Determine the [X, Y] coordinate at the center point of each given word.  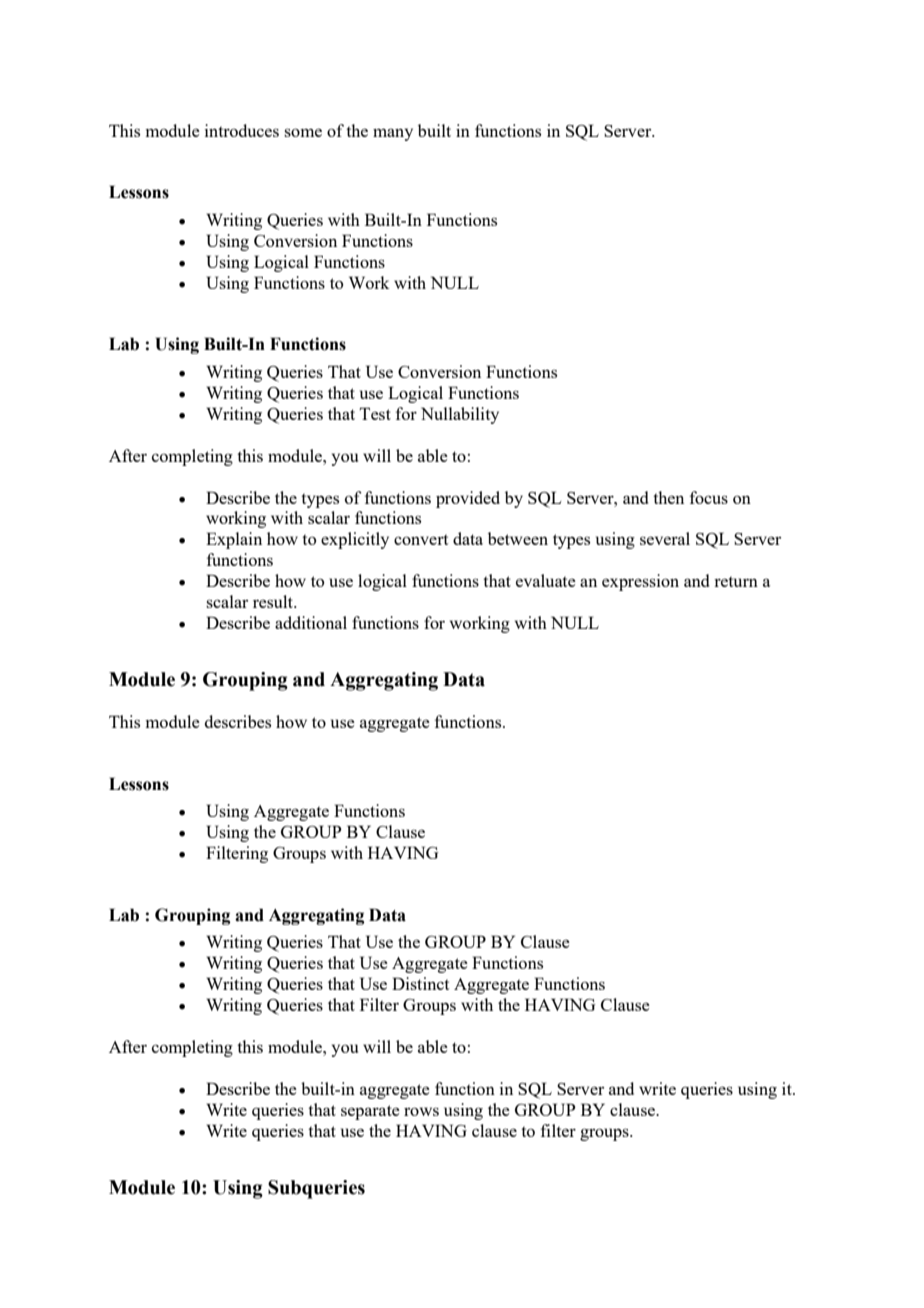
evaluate [546, 580]
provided [468, 499]
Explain [234, 540]
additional [311, 622]
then [668, 497]
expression [640, 582]
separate [370, 1112]
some [303, 132]
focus [709, 497]
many [393, 134]
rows [421, 1111]
